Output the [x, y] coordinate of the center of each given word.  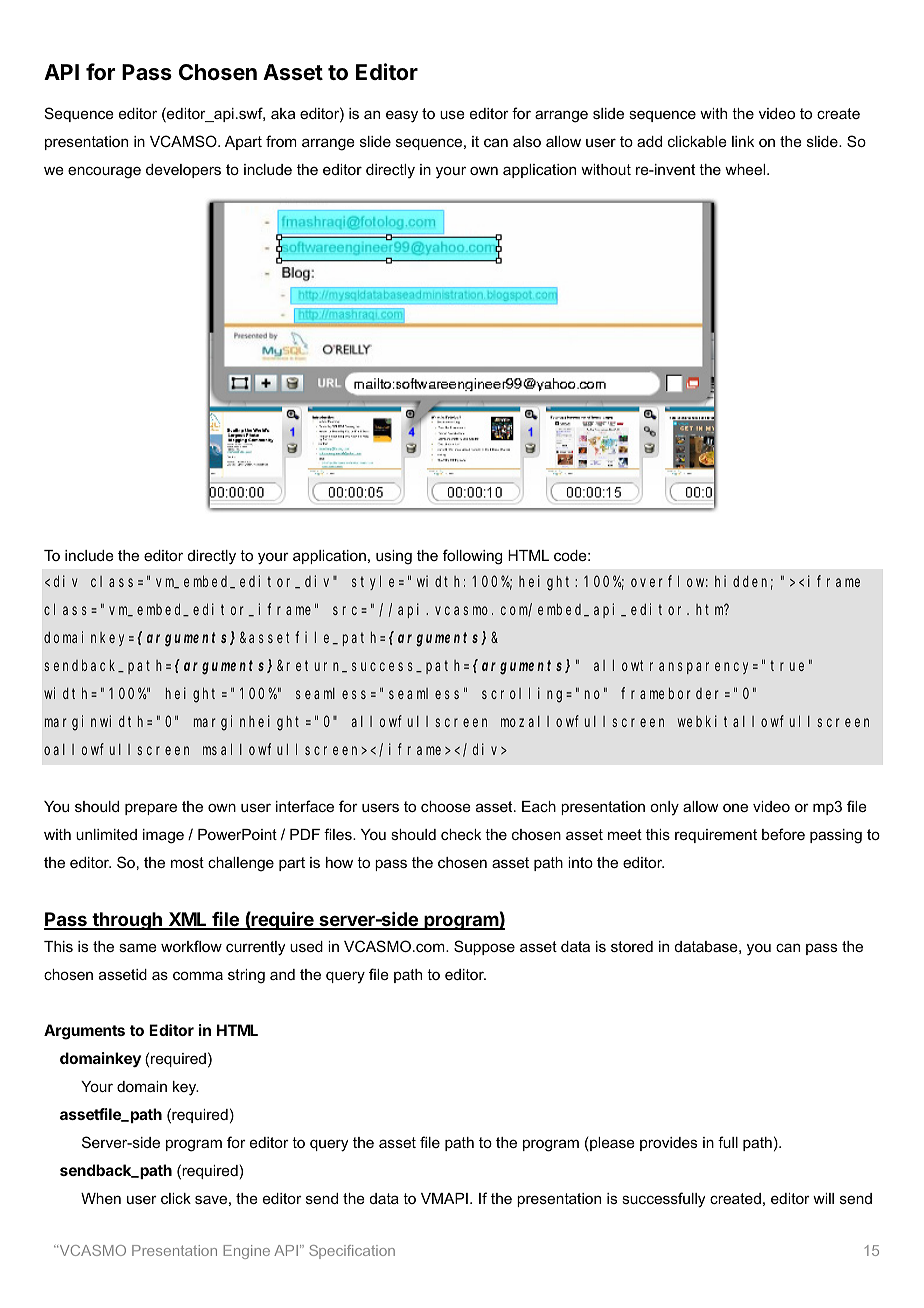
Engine [246, 1252]
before [783, 834]
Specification [352, 1252]
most [187, 862]
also [527, 141]
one [735, 807]
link [743, 141]
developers [183, 171]
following [472, 557]
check [461, 834]
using [394, 557]
